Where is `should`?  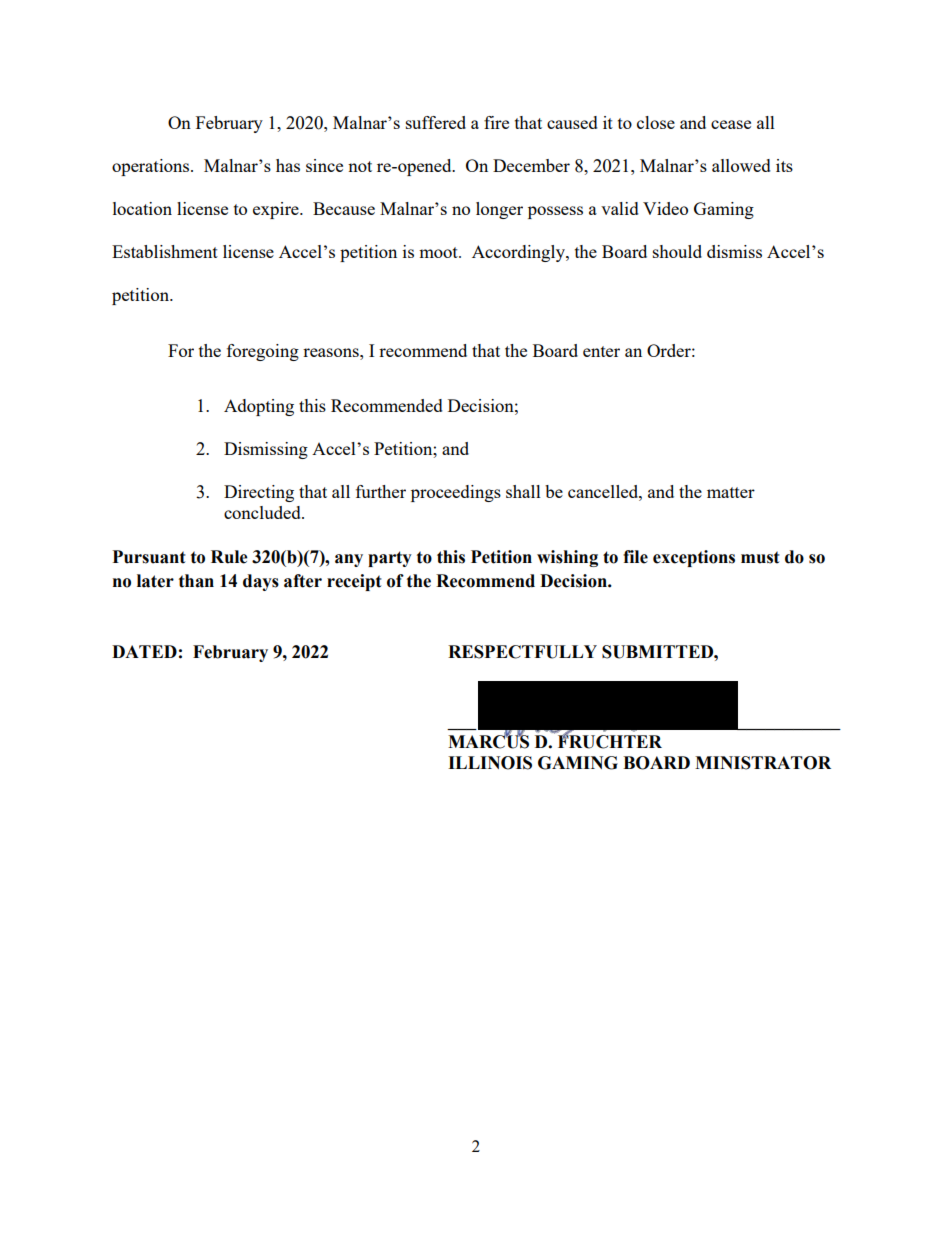
should is located at coordinates (677, 251).
